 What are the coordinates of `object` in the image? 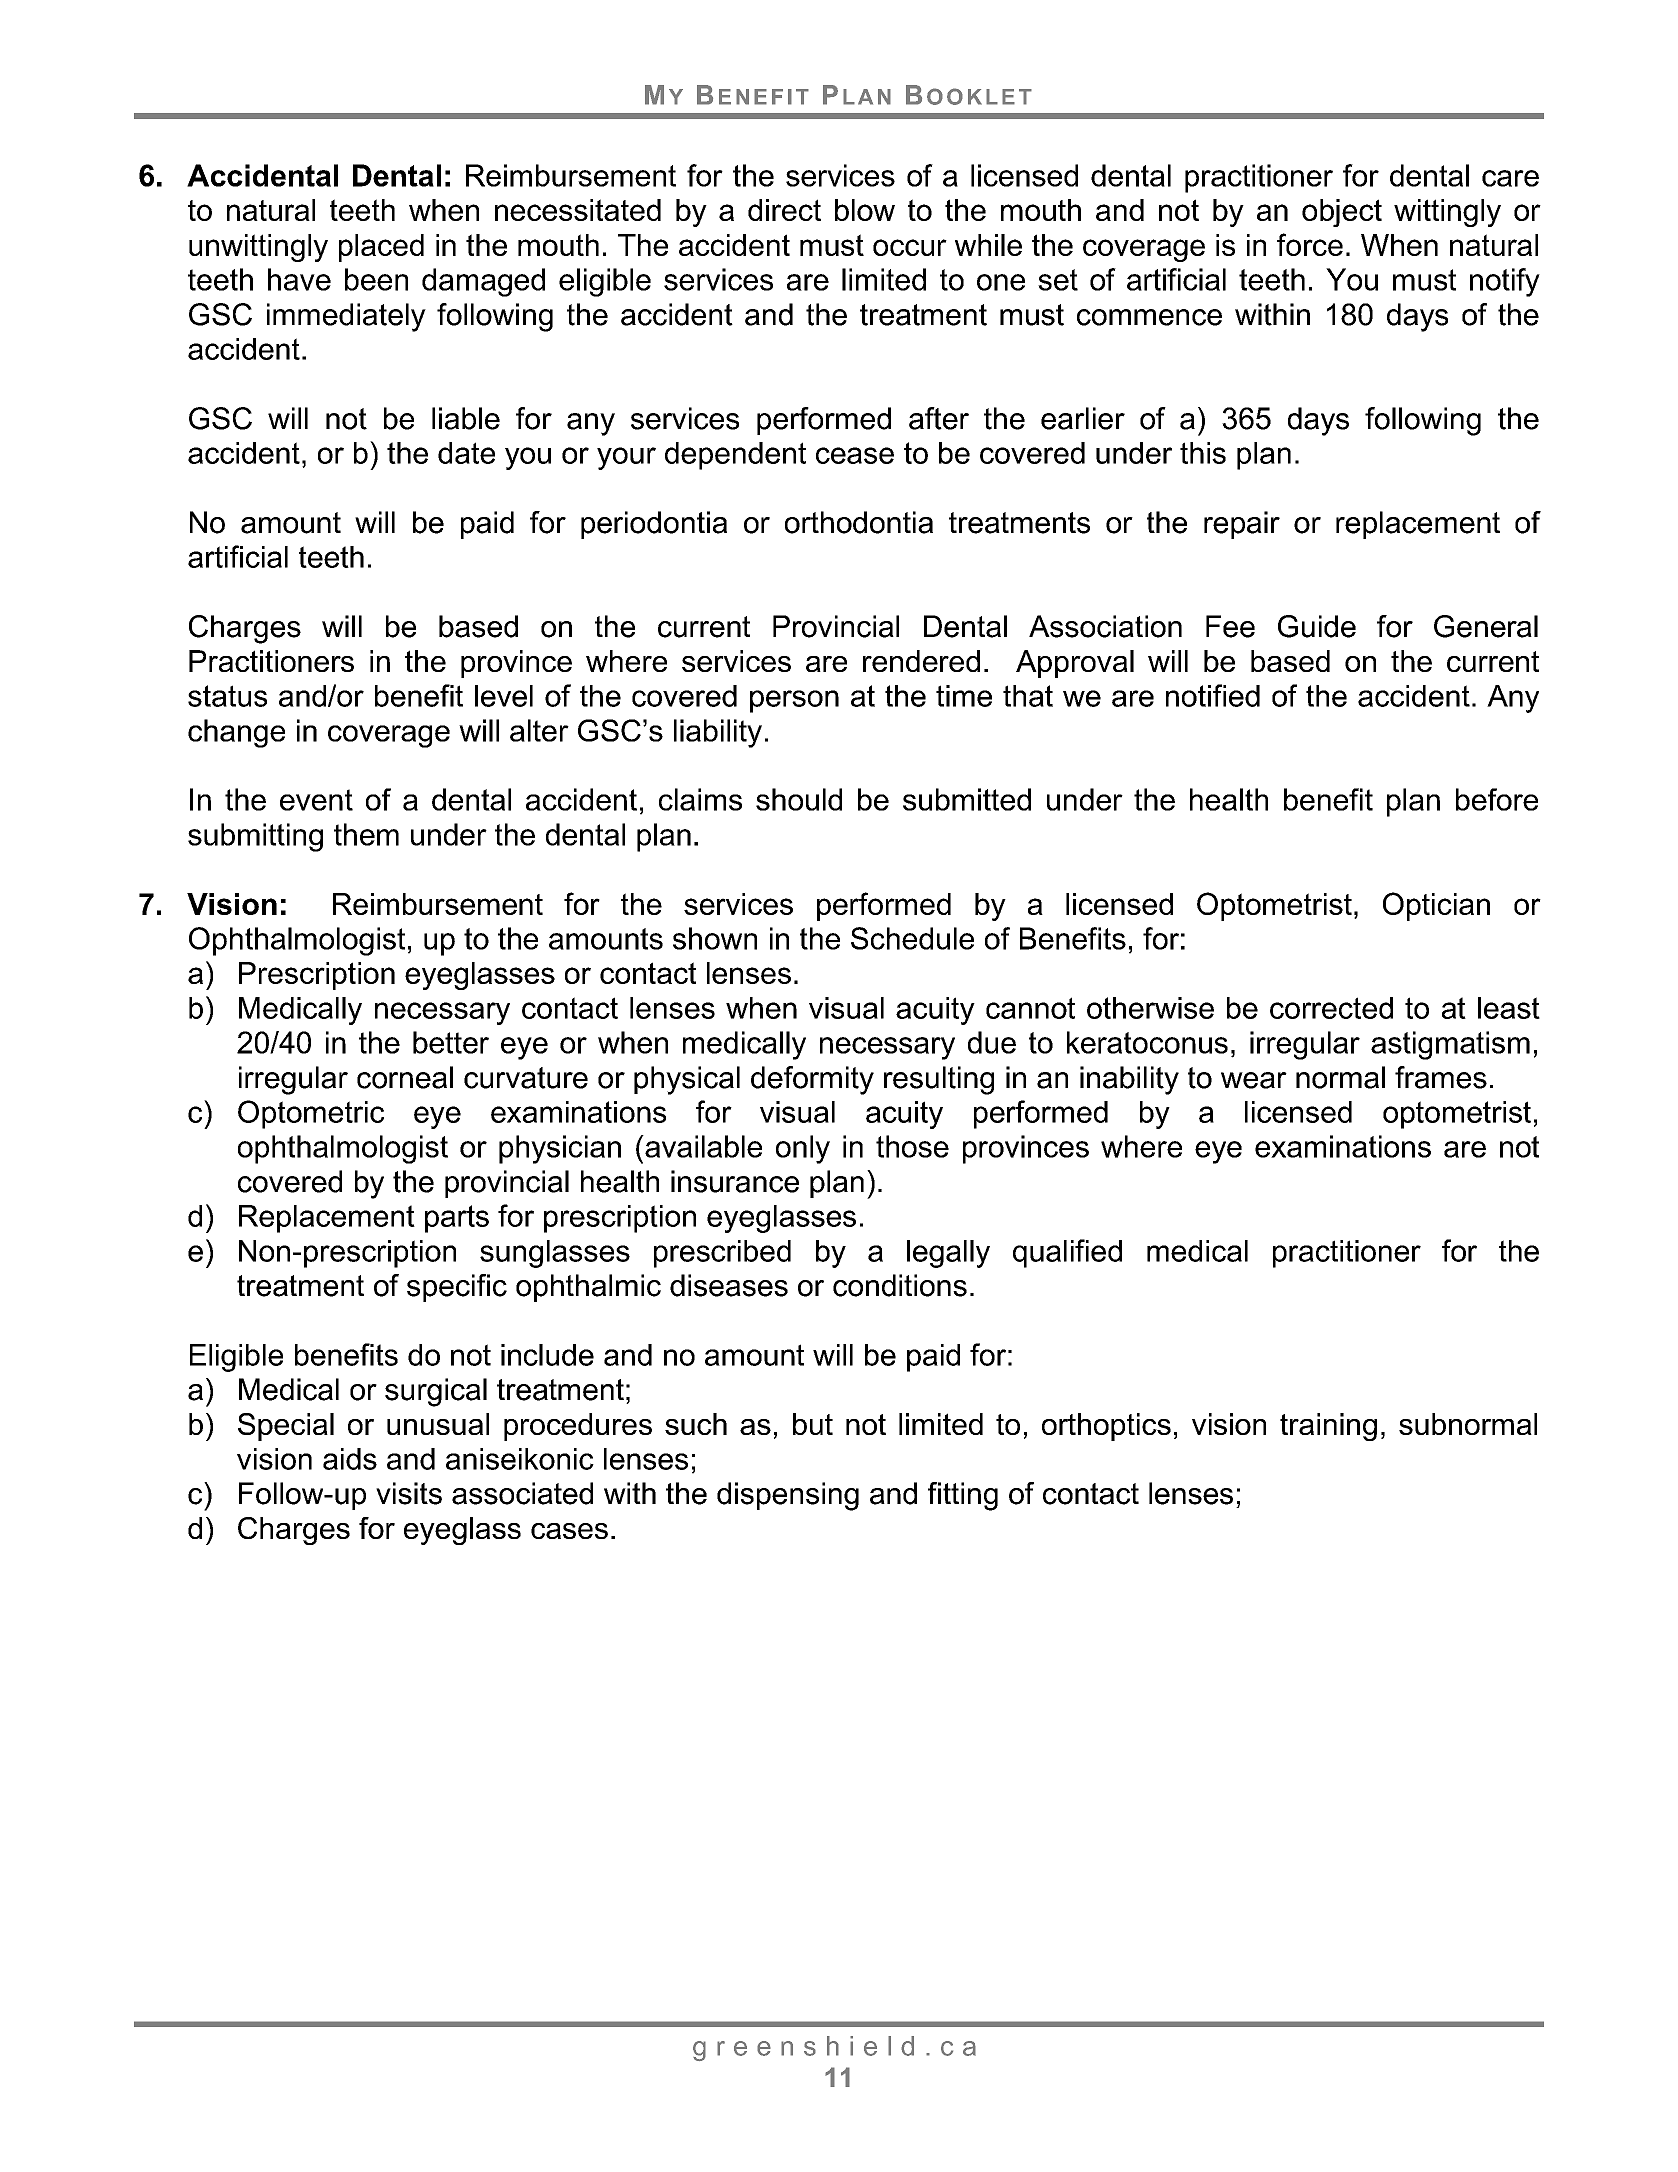 It's located at (1342, 213).
